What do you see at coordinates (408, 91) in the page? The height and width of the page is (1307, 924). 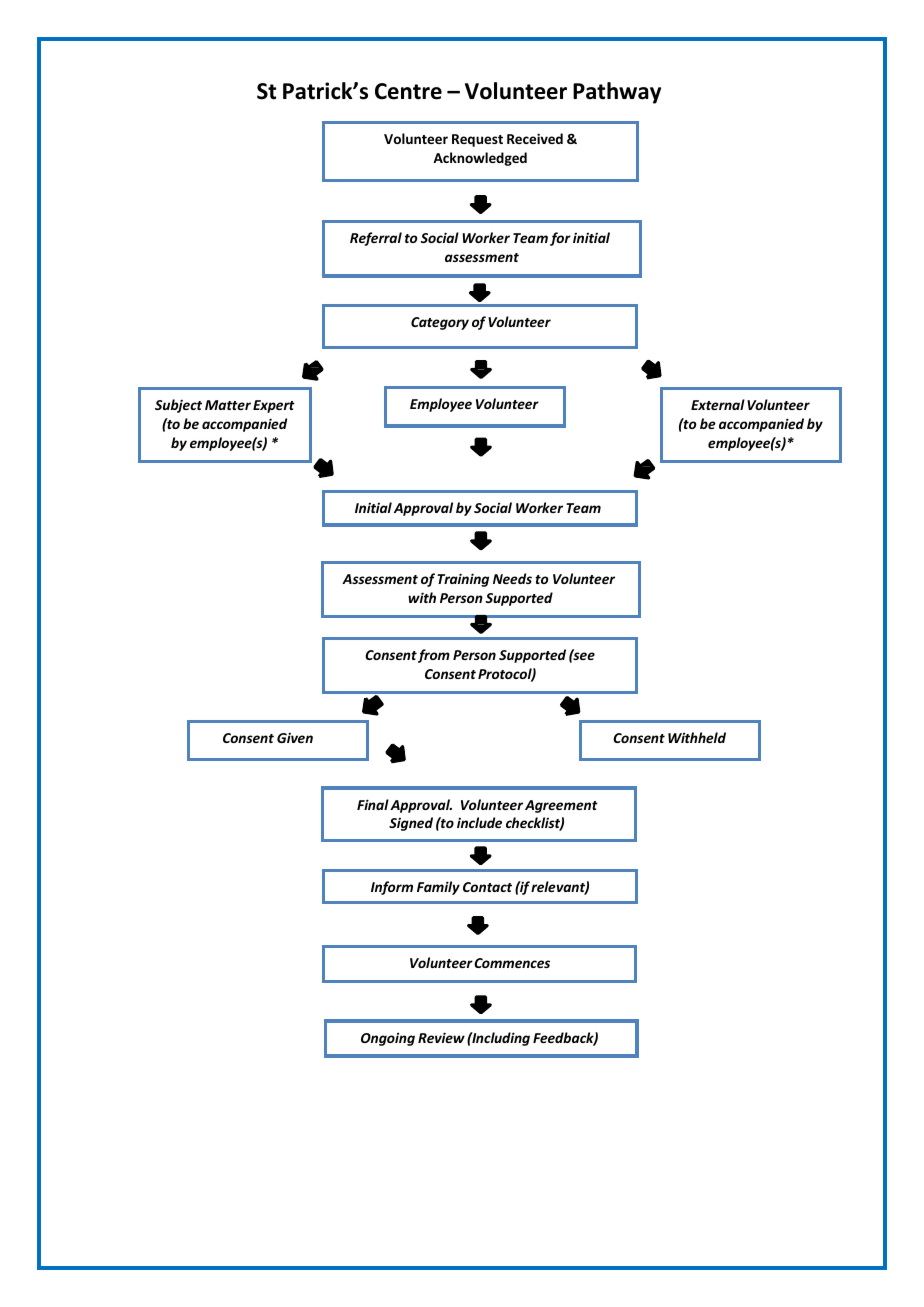 I see `Centre` at bounding box center [408, 91].
